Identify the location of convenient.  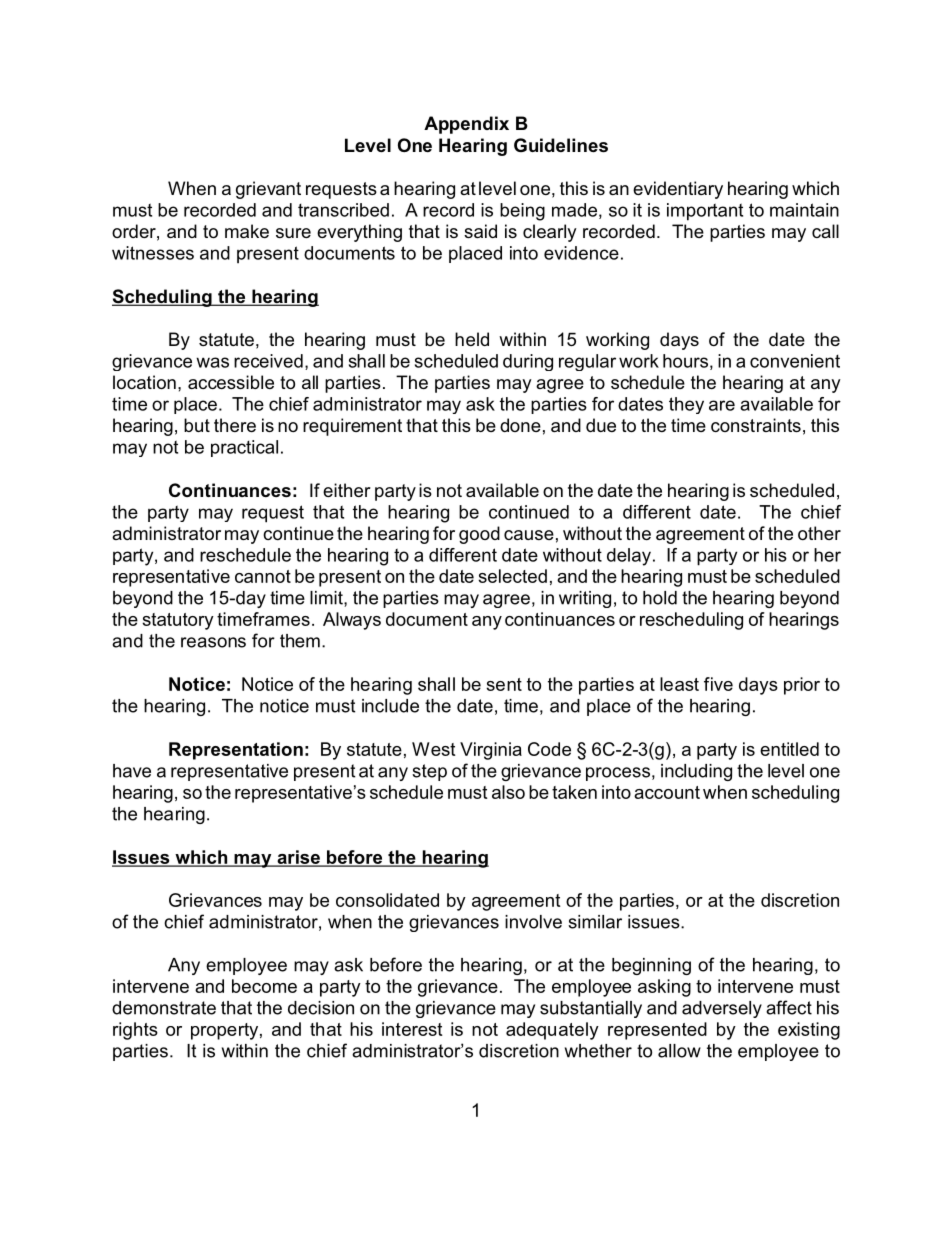
(795, 361).
